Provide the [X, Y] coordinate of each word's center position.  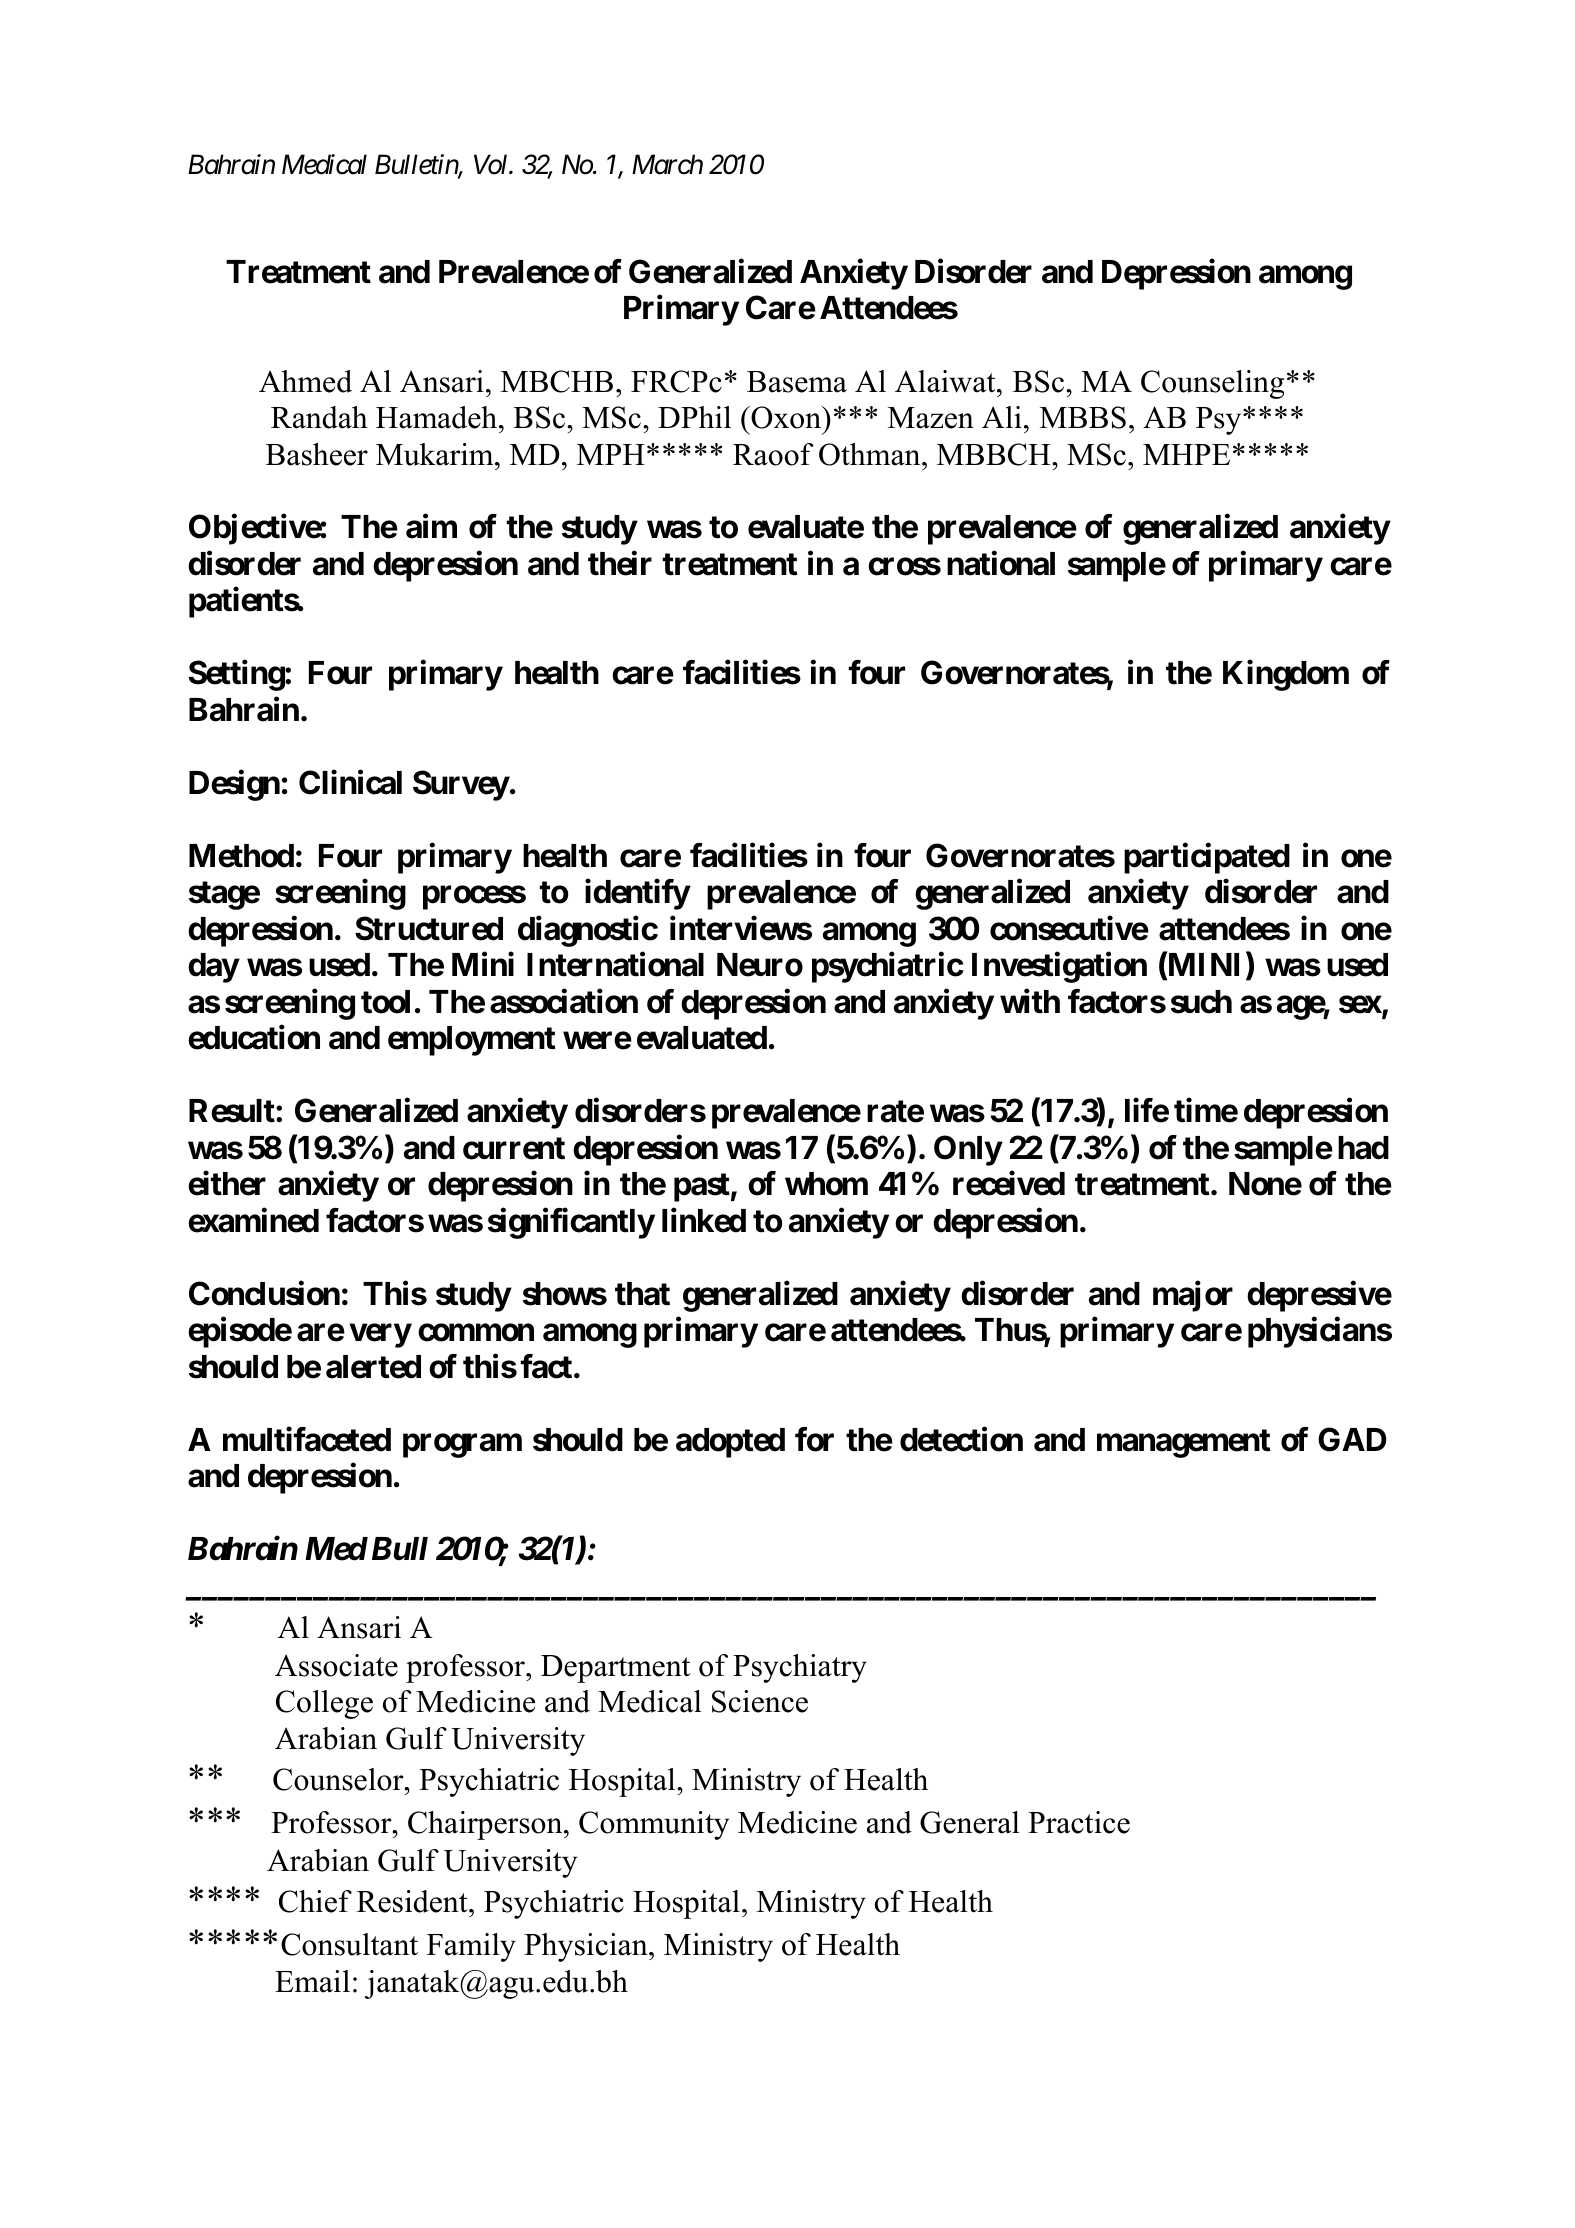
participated [1207, 858]
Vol [492, 164]
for [814, 1439]
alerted [373, 1367]
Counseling [1212, 384]
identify [637, 894]
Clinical [350, 782]
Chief [315, 1901]
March [667, 164]
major [1193, 1296]
